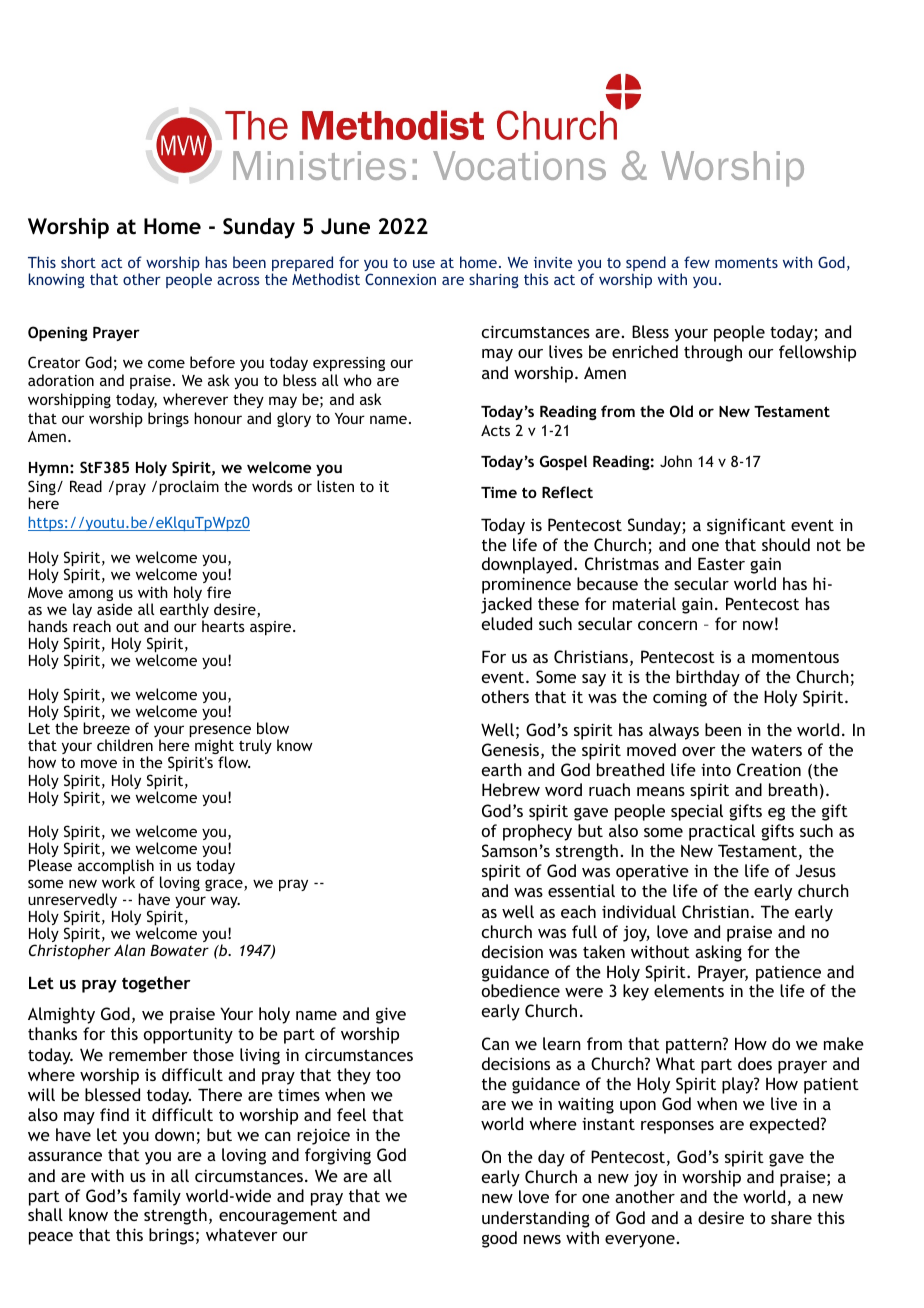 The image size is (924, 1308). Describe the element at coordinates (816, 870) in the page. I see `Jesus` at that location.
